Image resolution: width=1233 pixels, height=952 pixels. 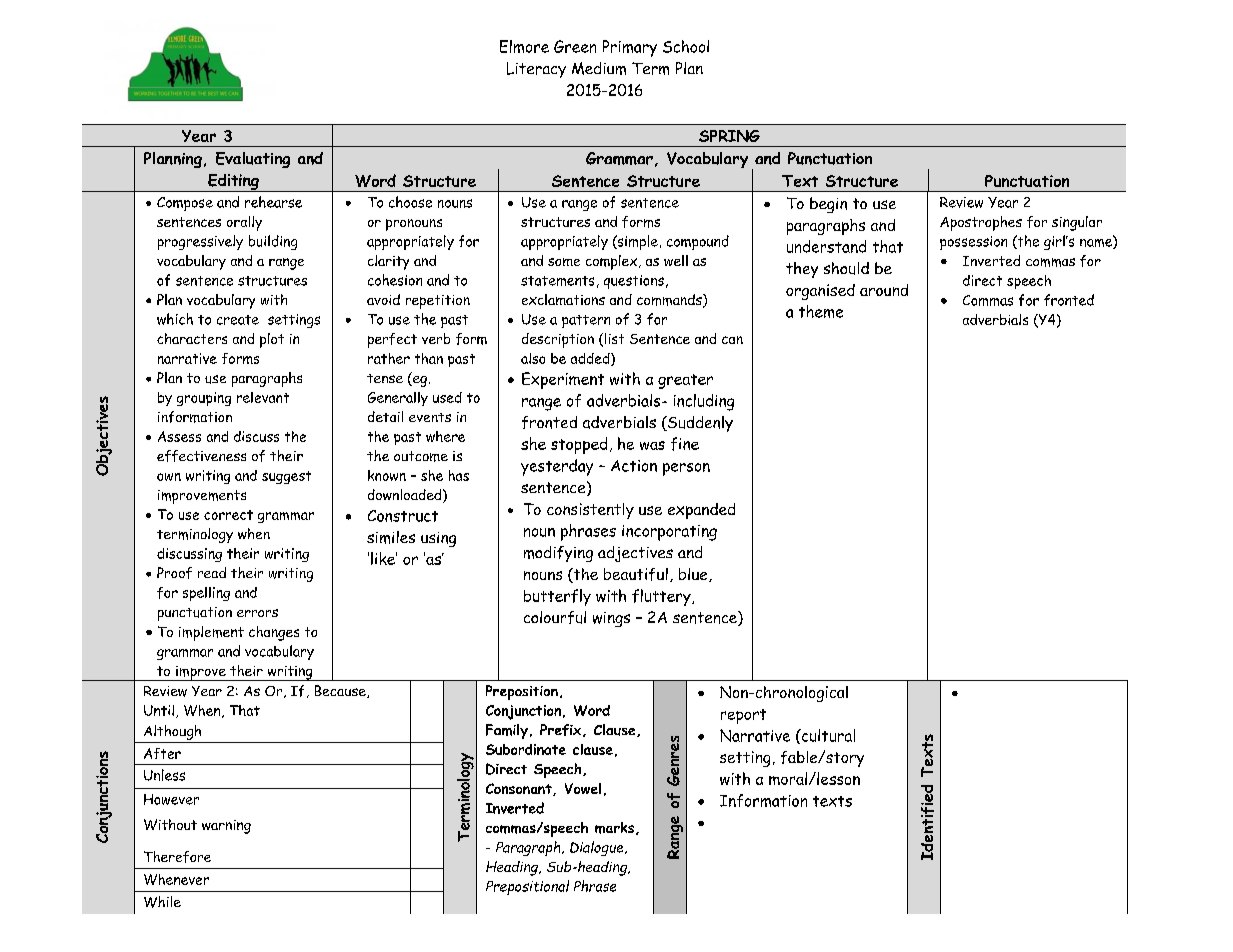 What do you see at coordinates (729, 136) in the screenshot?
I see `SPRING` at bounding box center [729, 136].
